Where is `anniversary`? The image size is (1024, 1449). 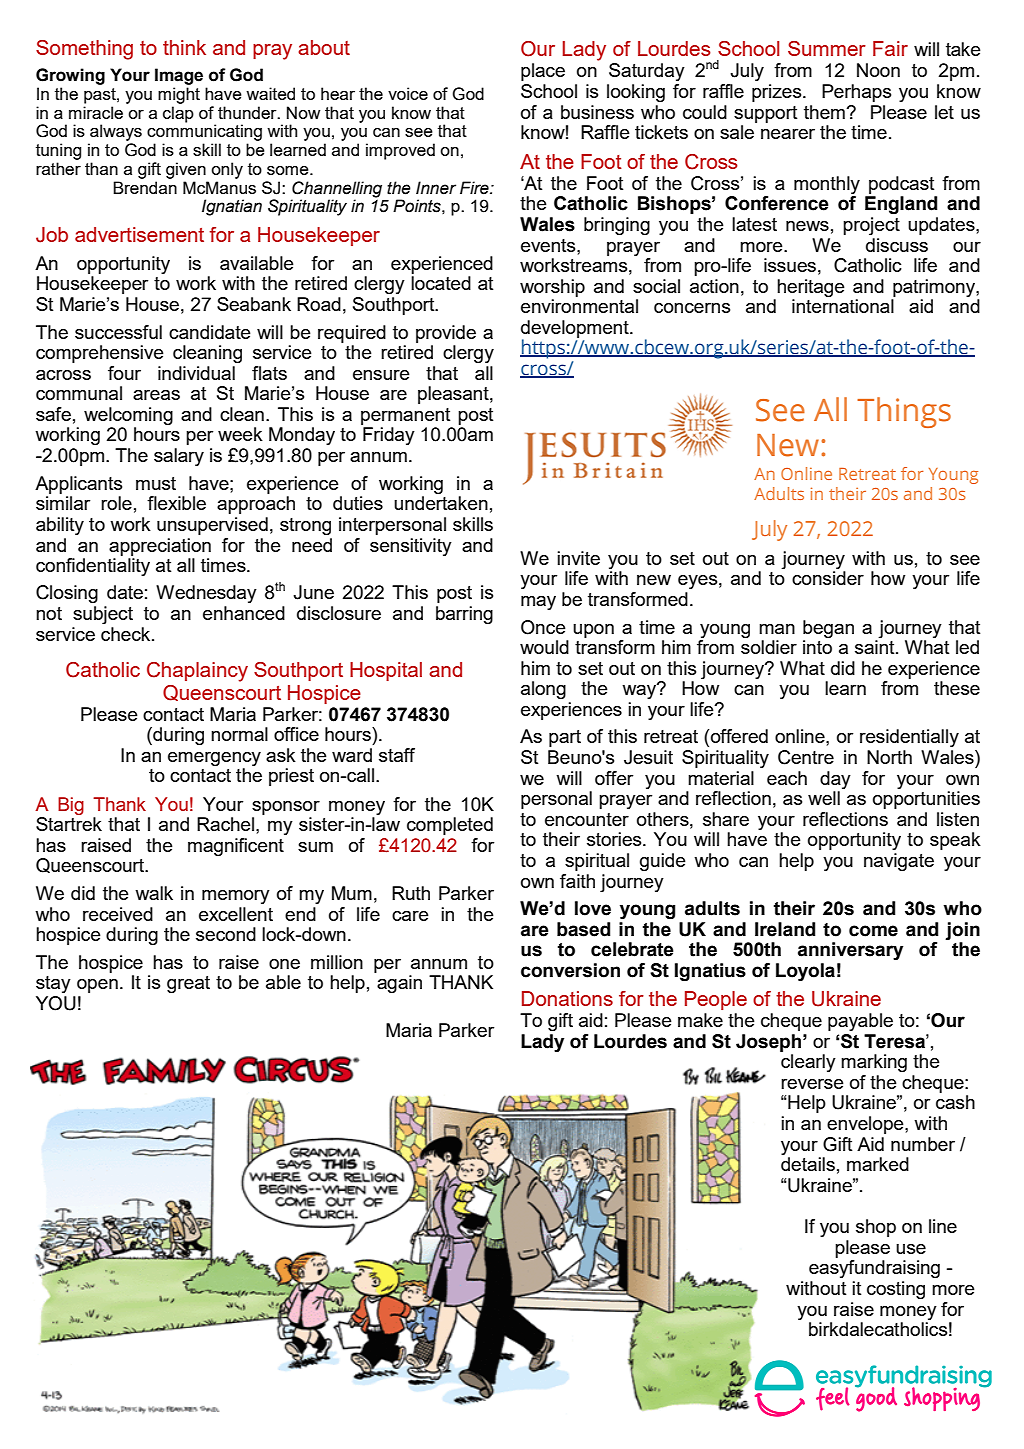
anniversary is located at coordinates (850, 951).
